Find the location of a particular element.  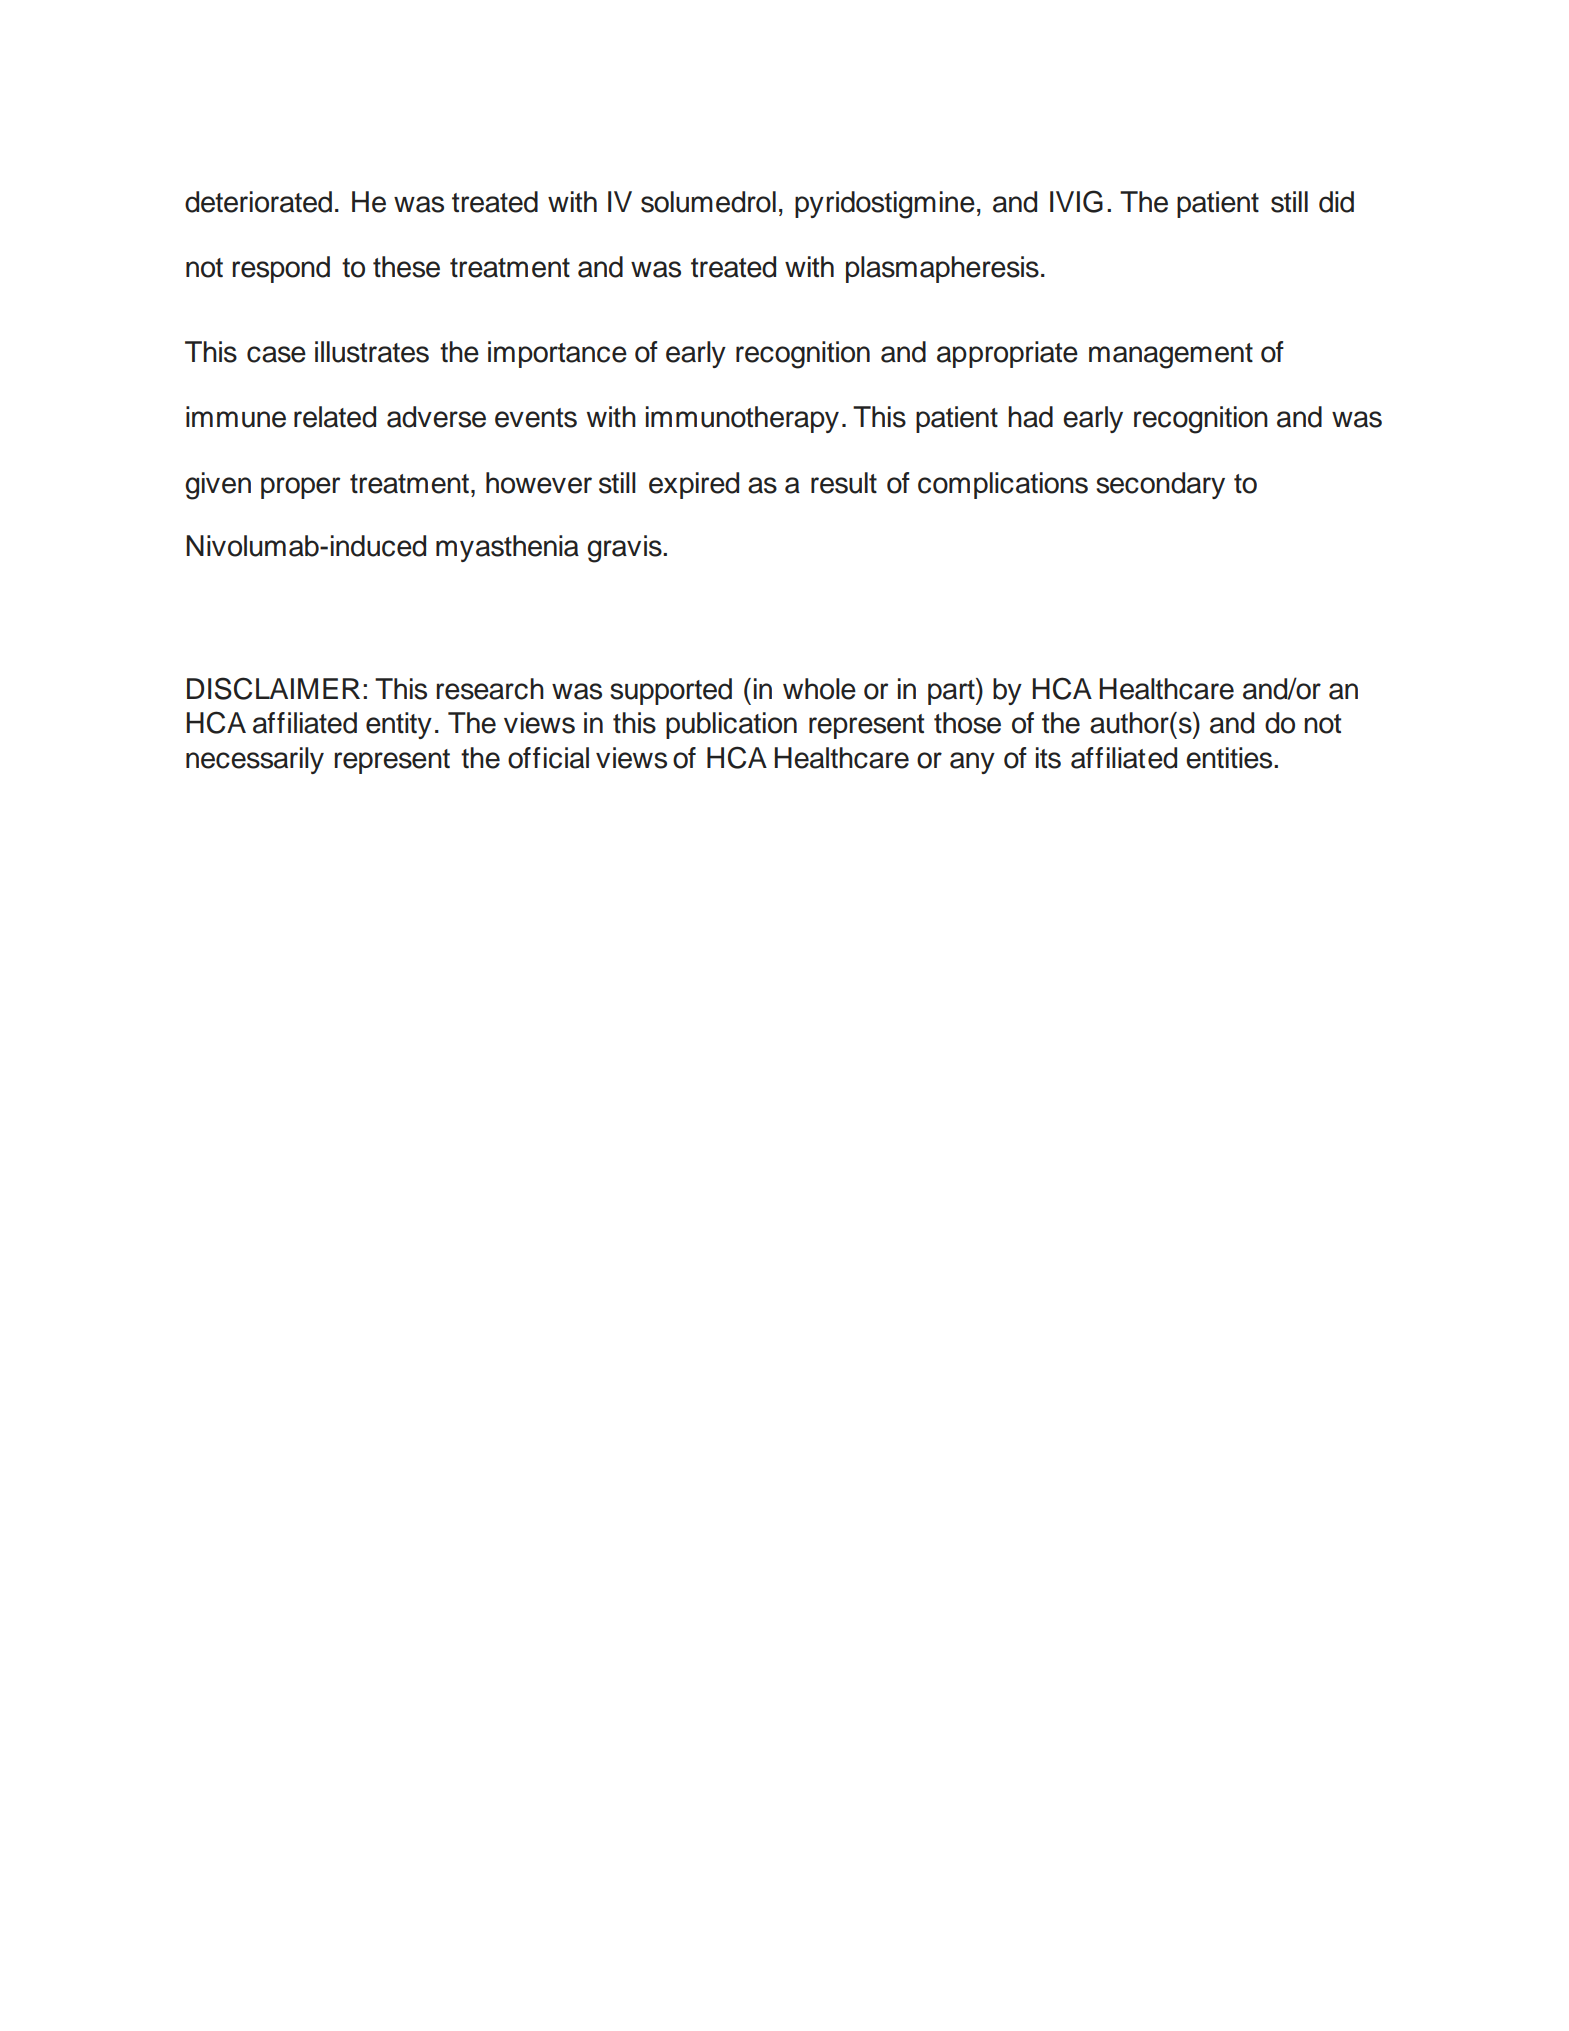

immunotherapy is located at coordinates (742, 419).
